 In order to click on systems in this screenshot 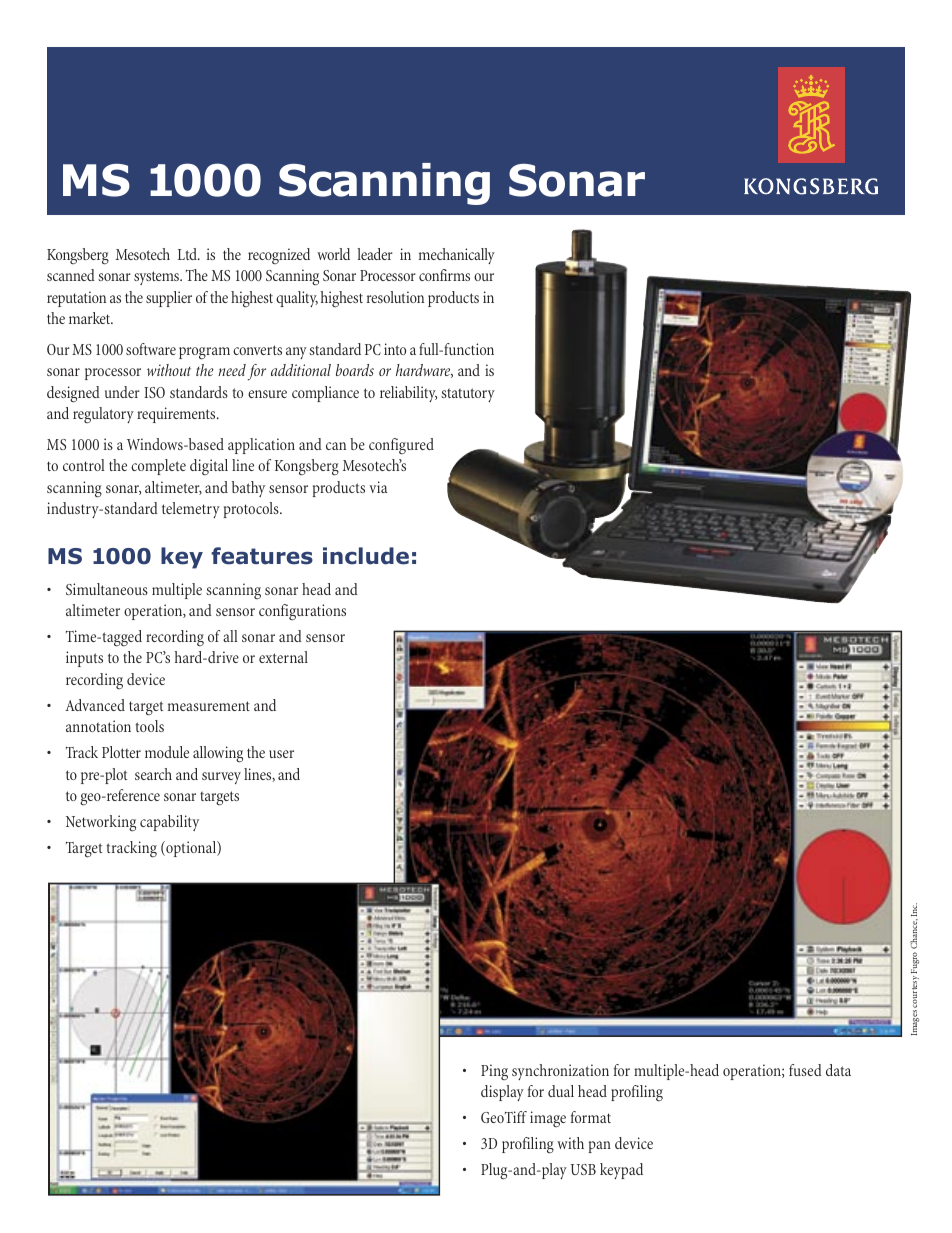, I will do `click(158, 278)`.
